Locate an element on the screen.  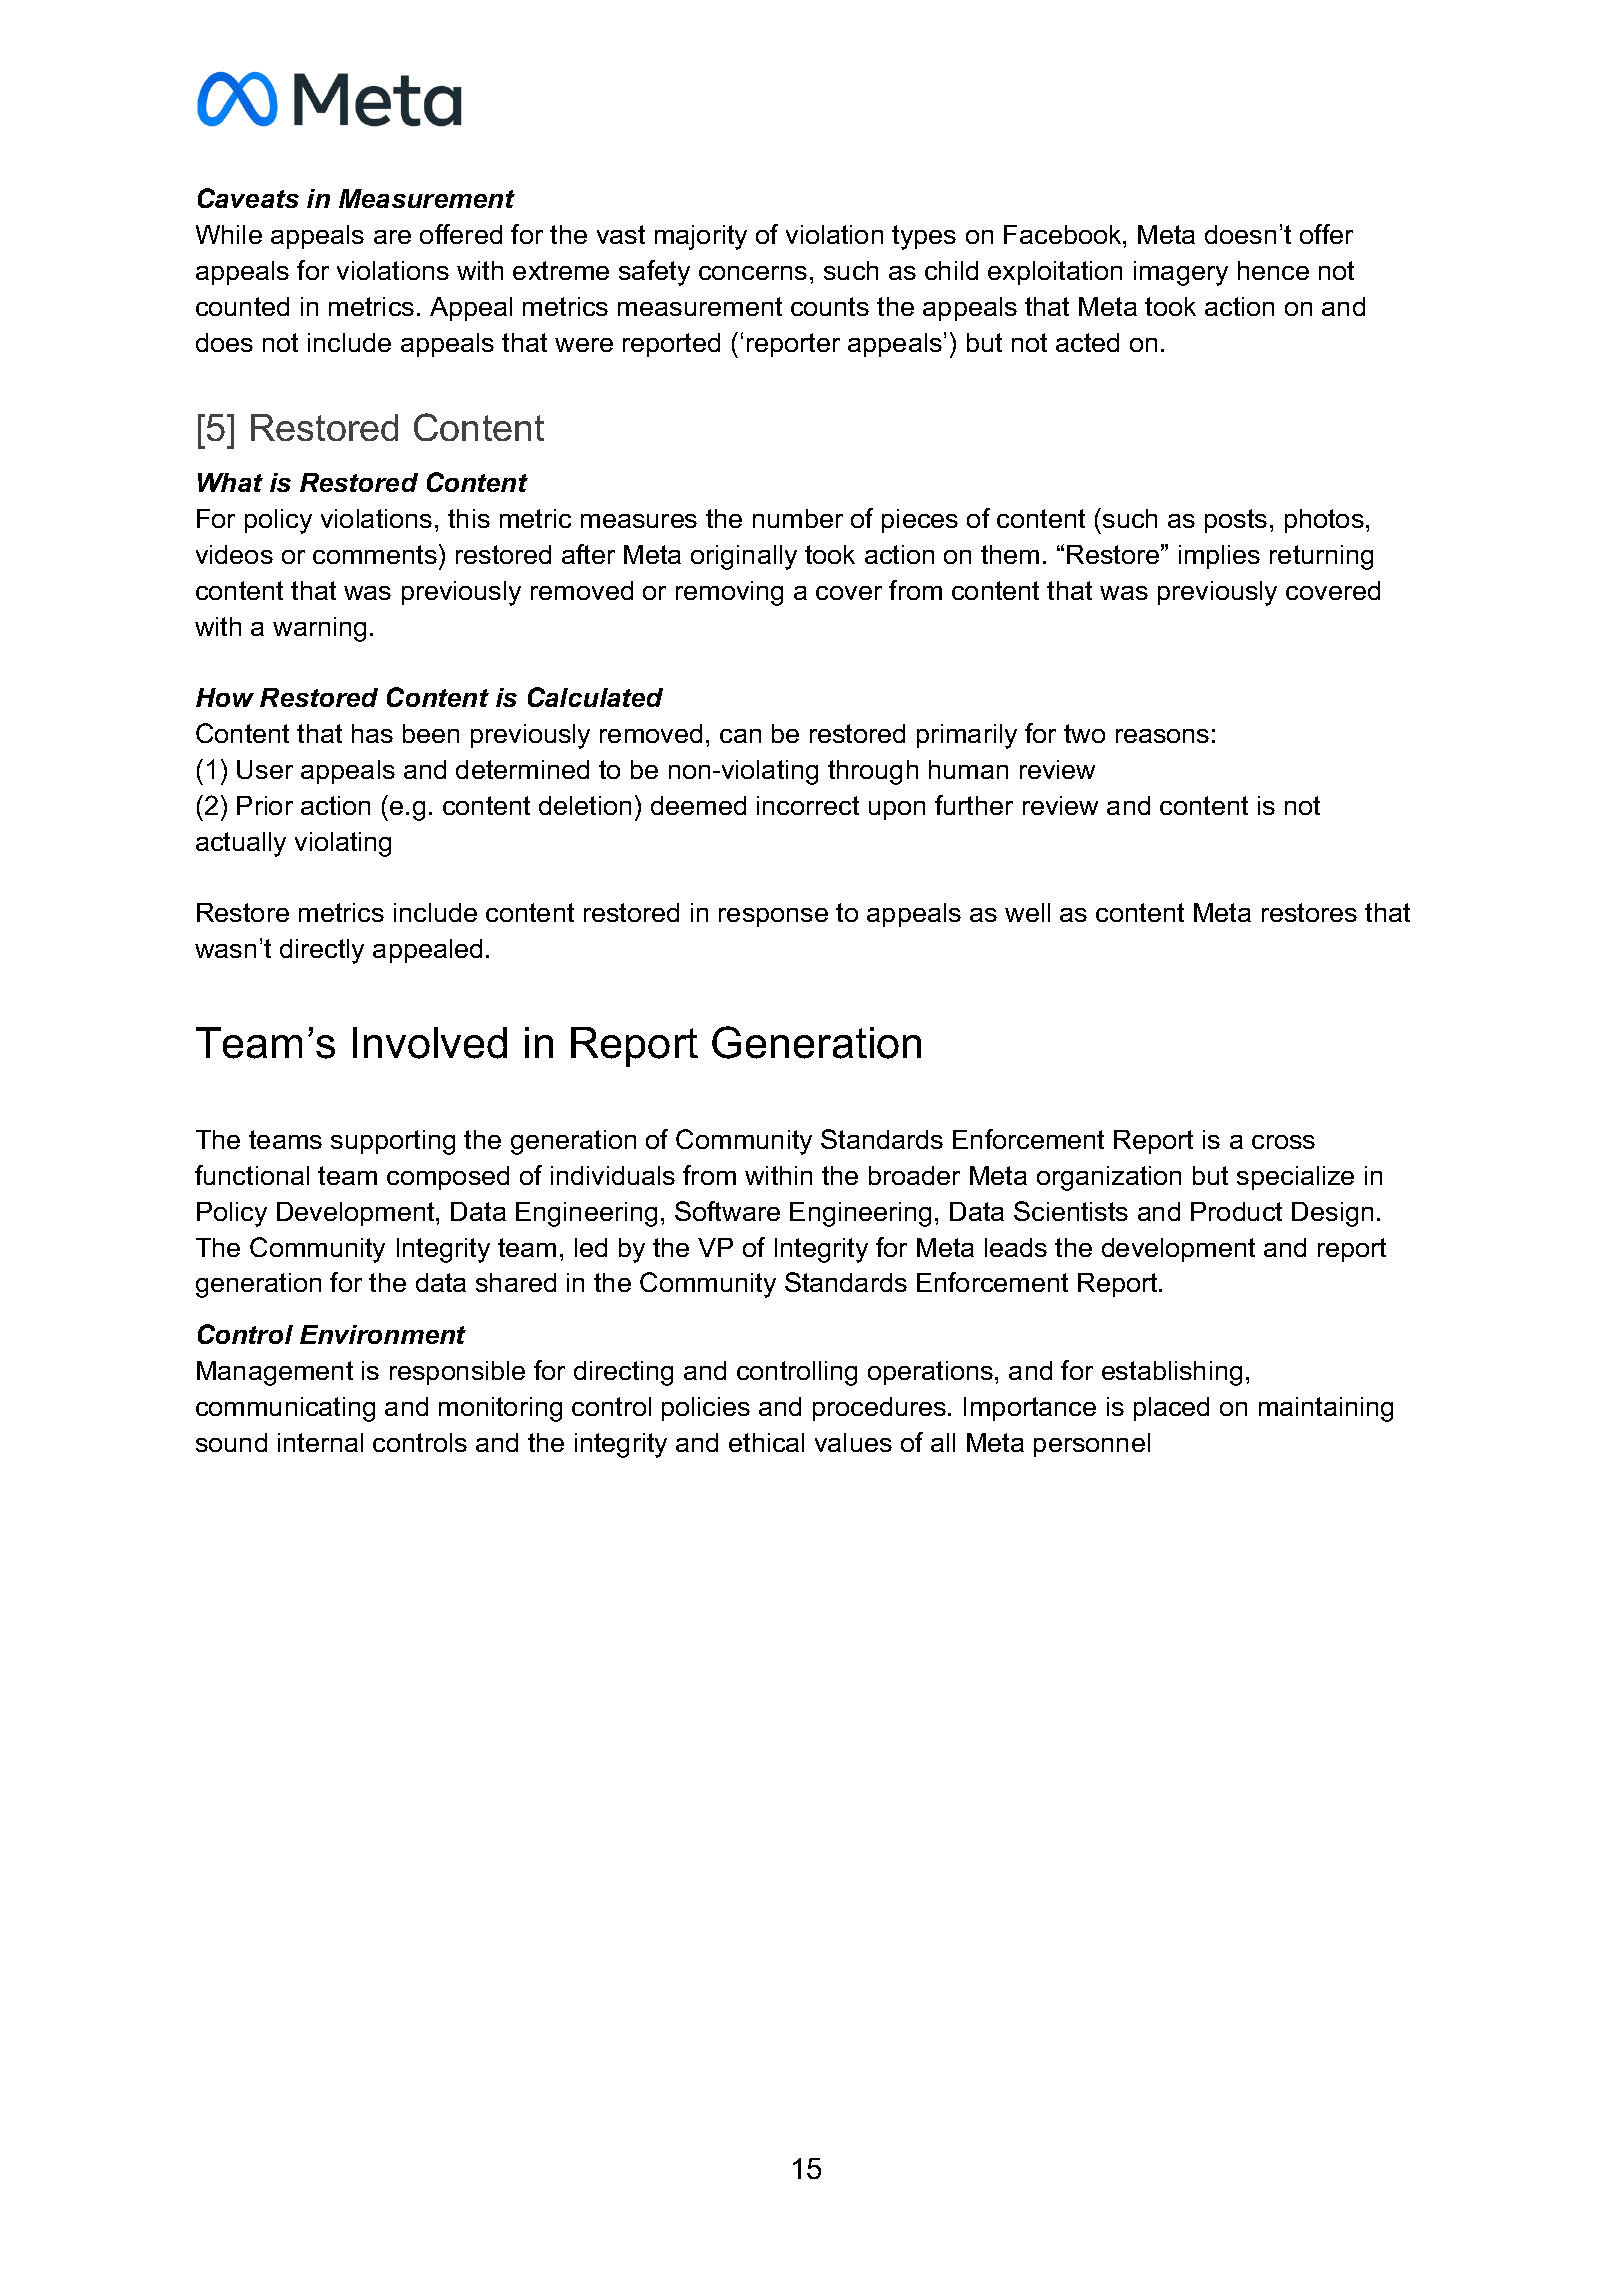
incorrect is located at coordinates (808, 805).
